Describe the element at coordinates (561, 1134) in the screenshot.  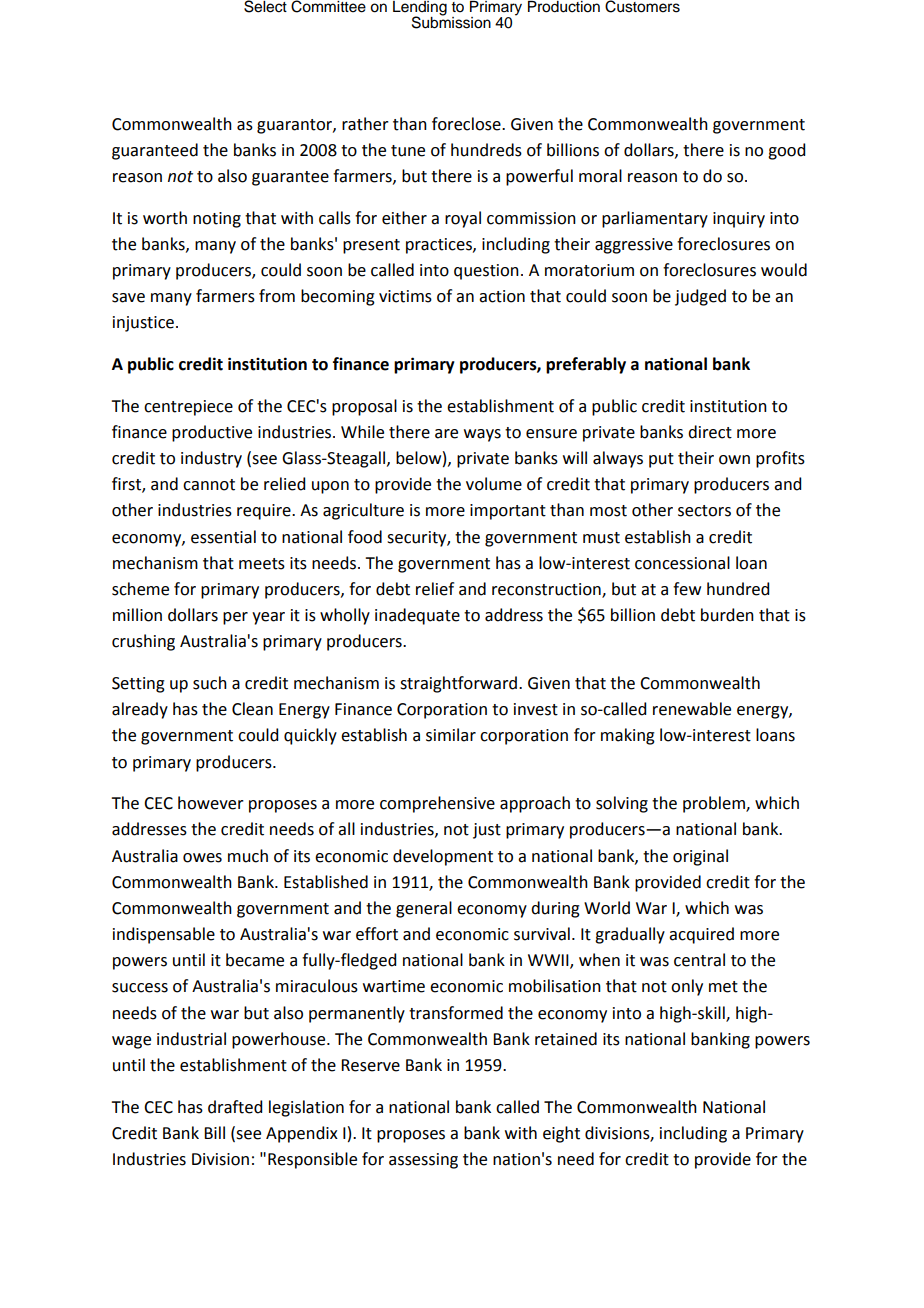
I see `eight` at that location.
